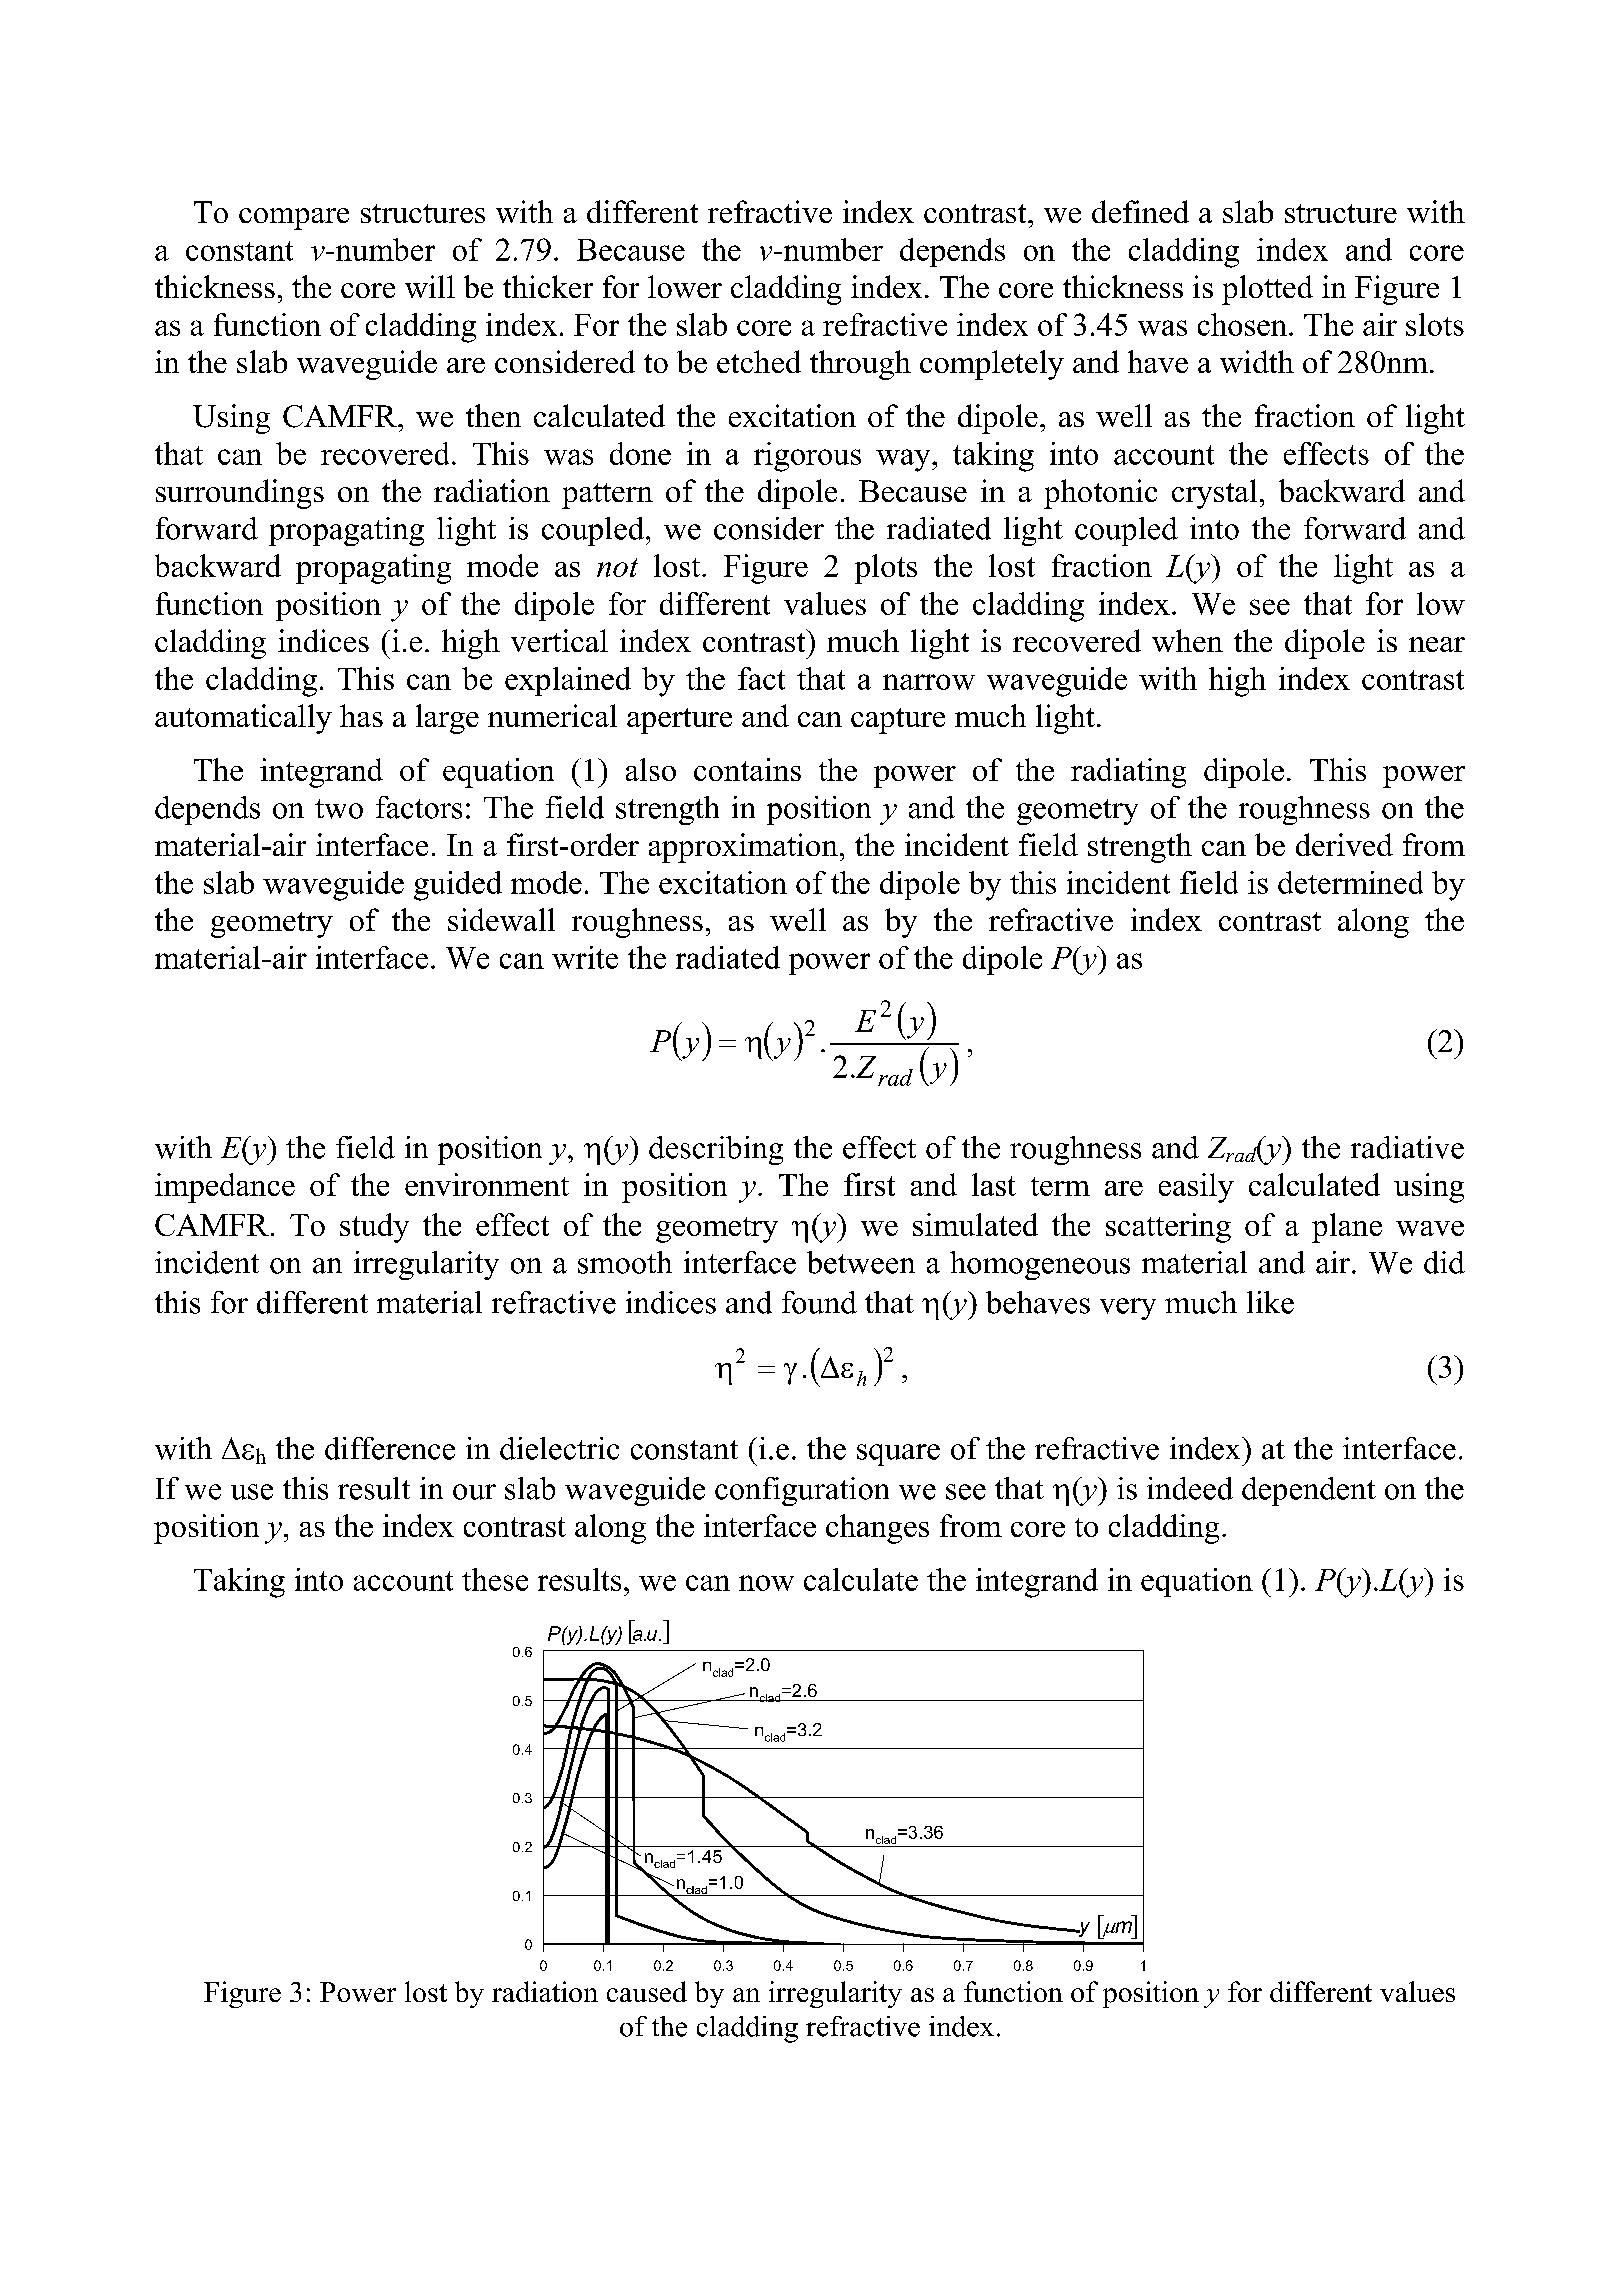 Image resolution: width=1618 pixels, height=2290 pixels. Describe the element at coordinates (487, 1184) in the page. I see `environment` at that location.
